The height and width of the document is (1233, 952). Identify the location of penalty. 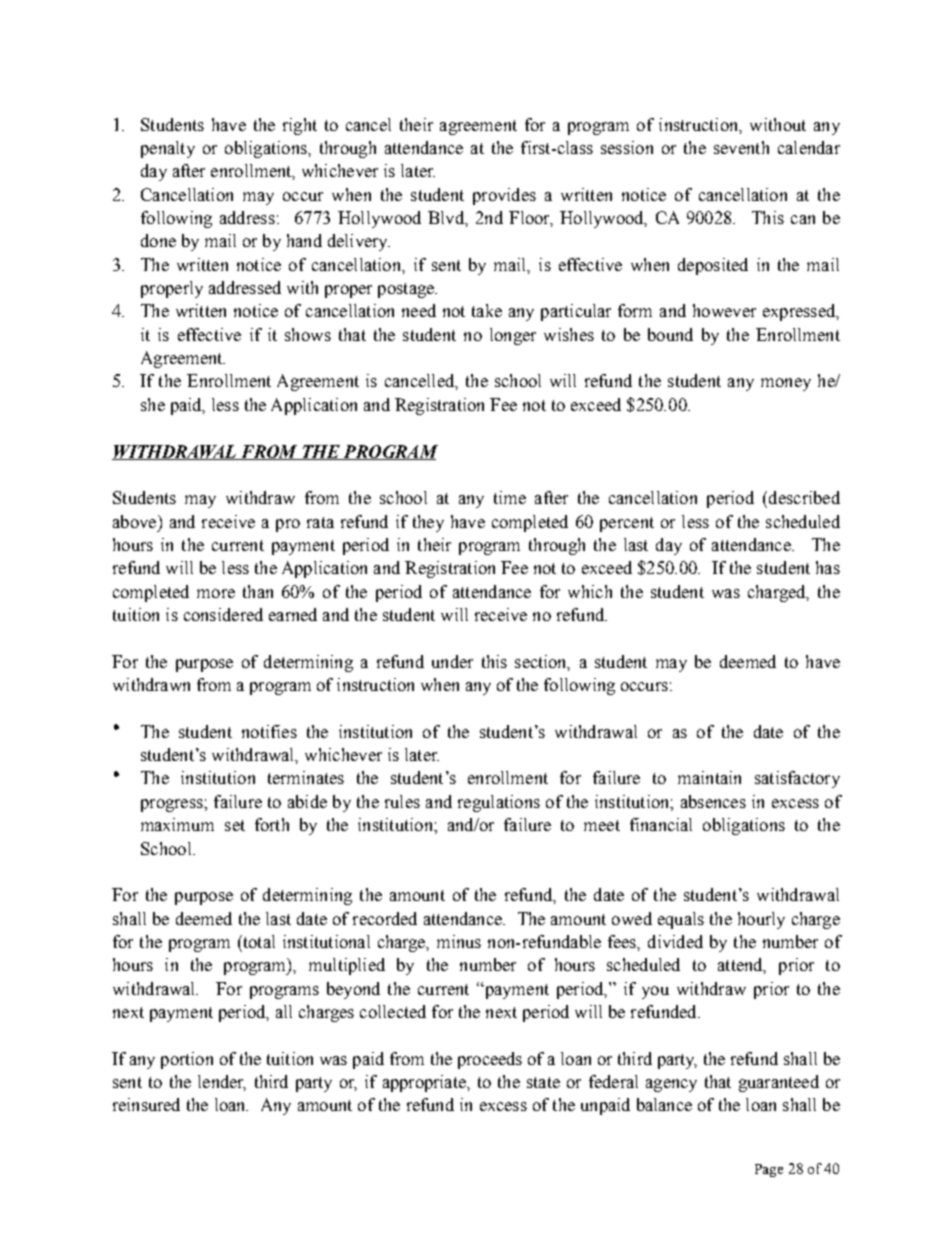
(168, 149).
